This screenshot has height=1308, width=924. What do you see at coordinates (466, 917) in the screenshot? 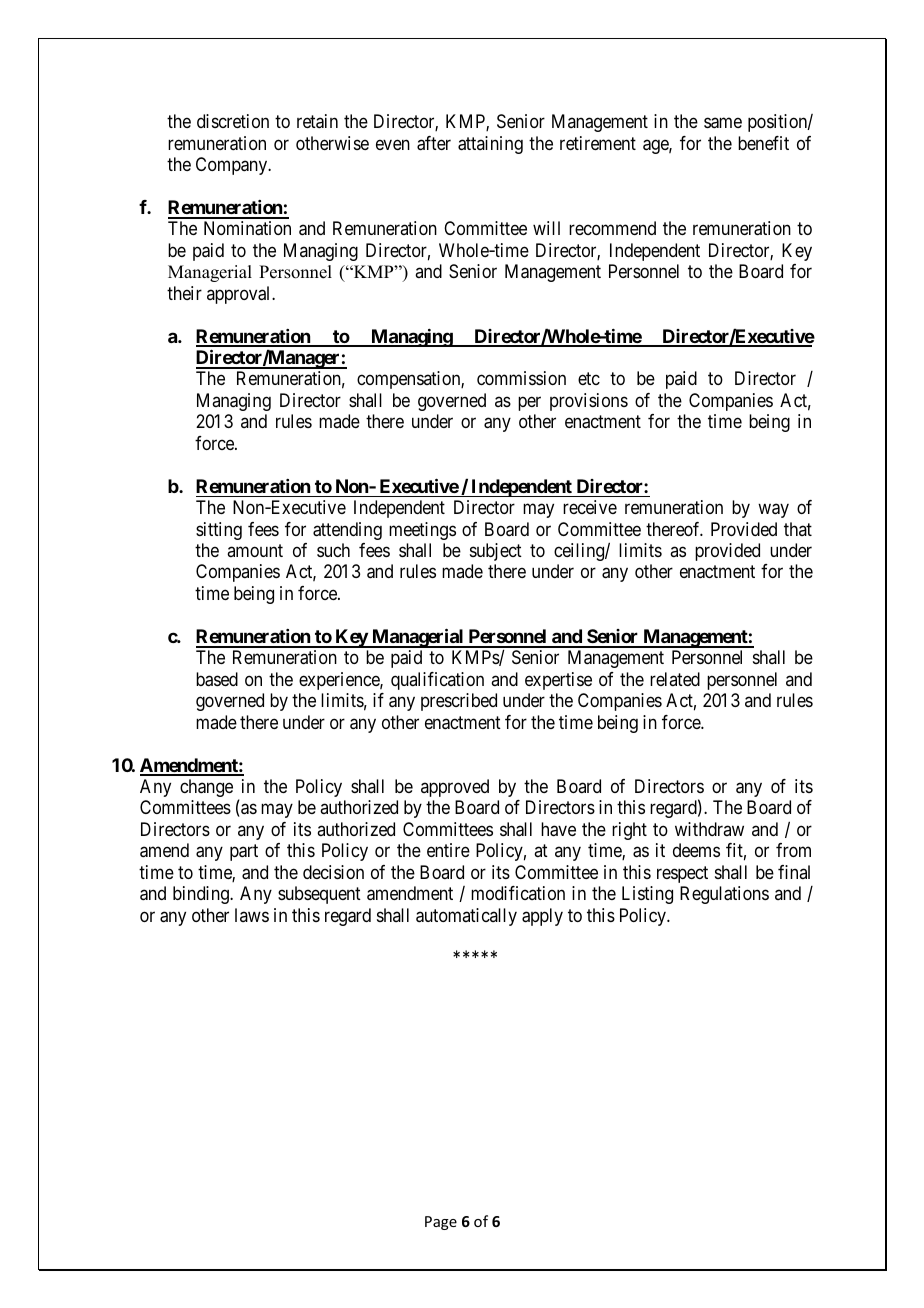
I see `automatically` at bounding box center [466, 917].
